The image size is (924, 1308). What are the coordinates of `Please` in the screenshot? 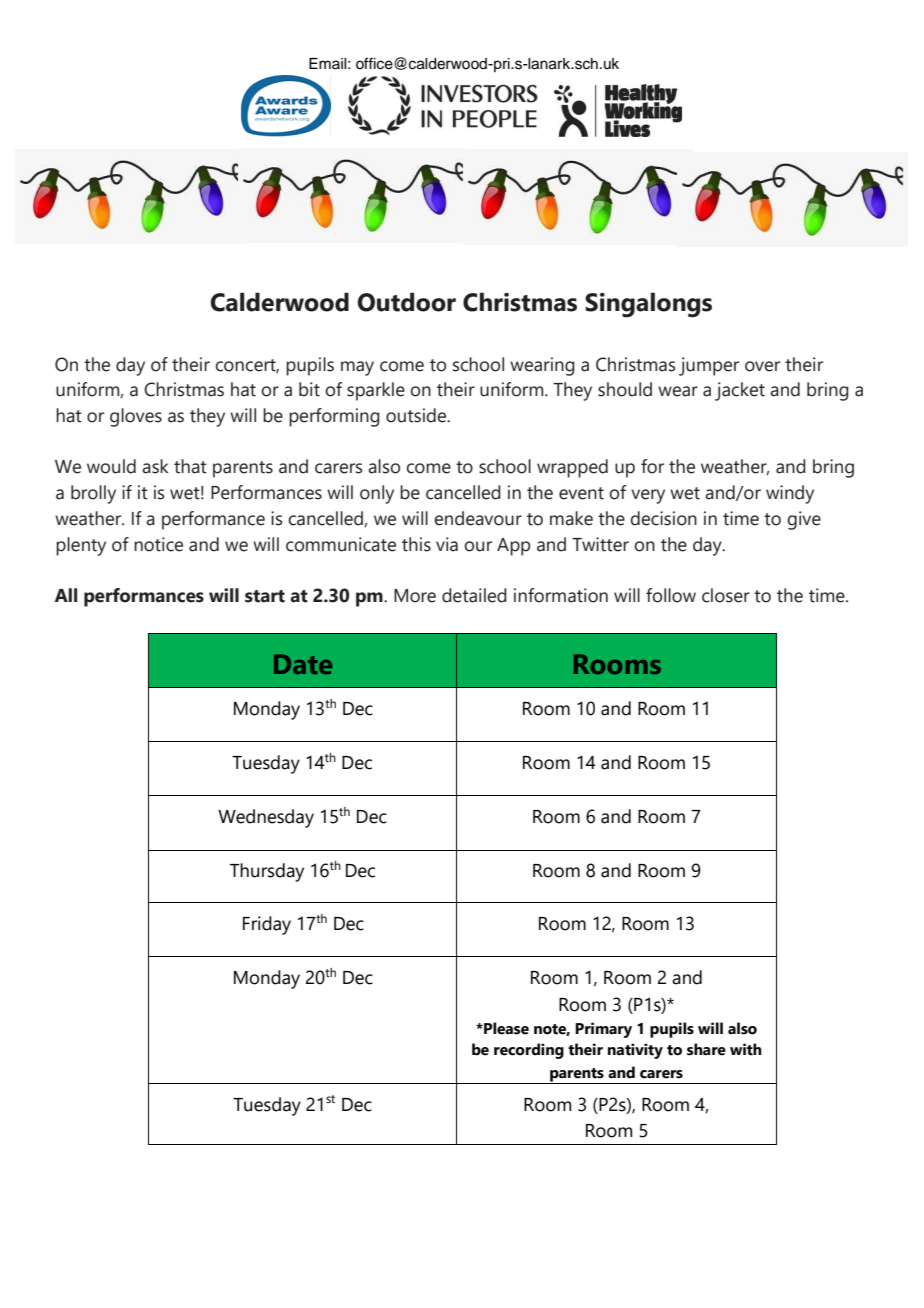 It's located at (505, 1028).
